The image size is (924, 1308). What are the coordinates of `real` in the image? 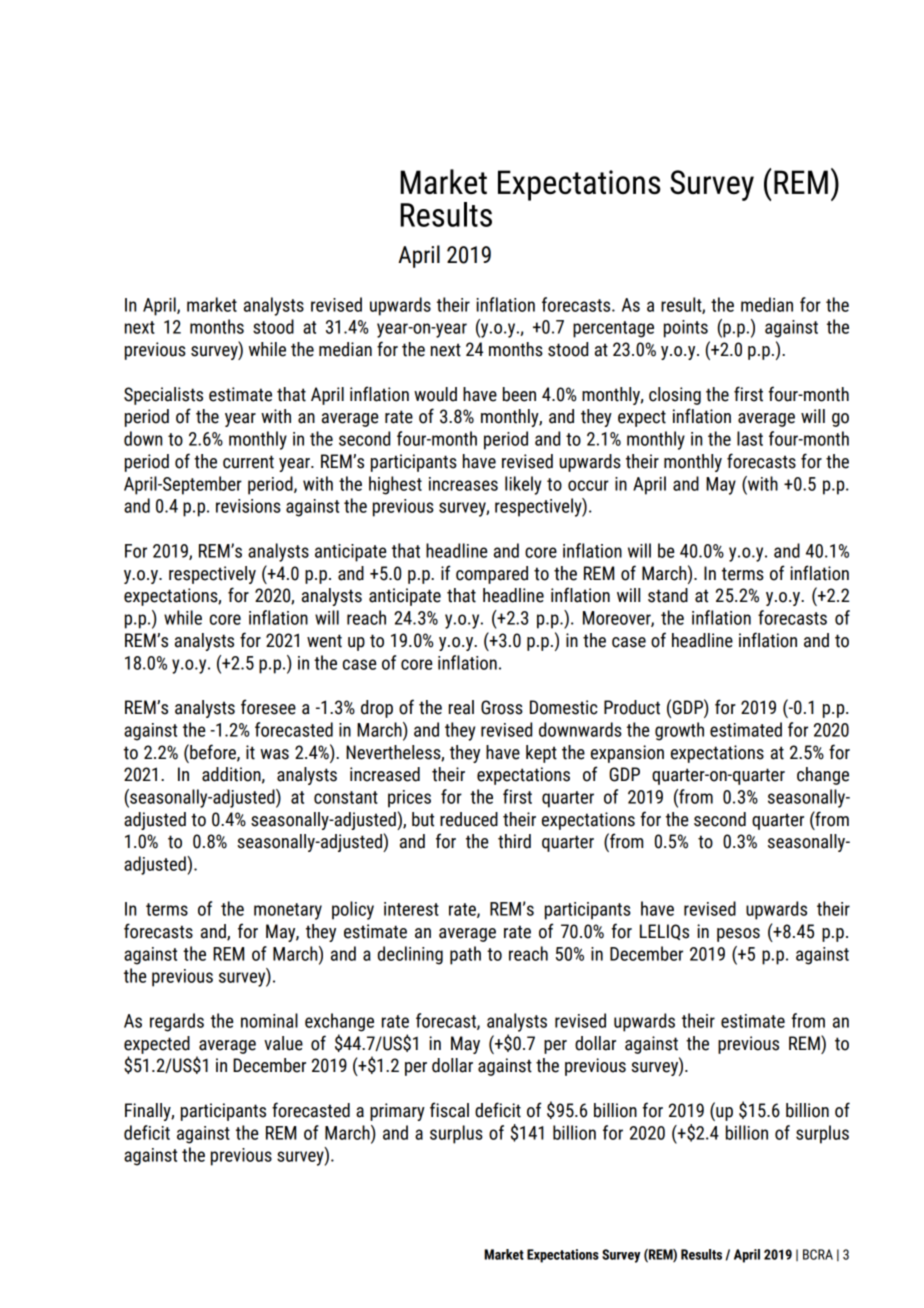 It's located at (461, 707).
